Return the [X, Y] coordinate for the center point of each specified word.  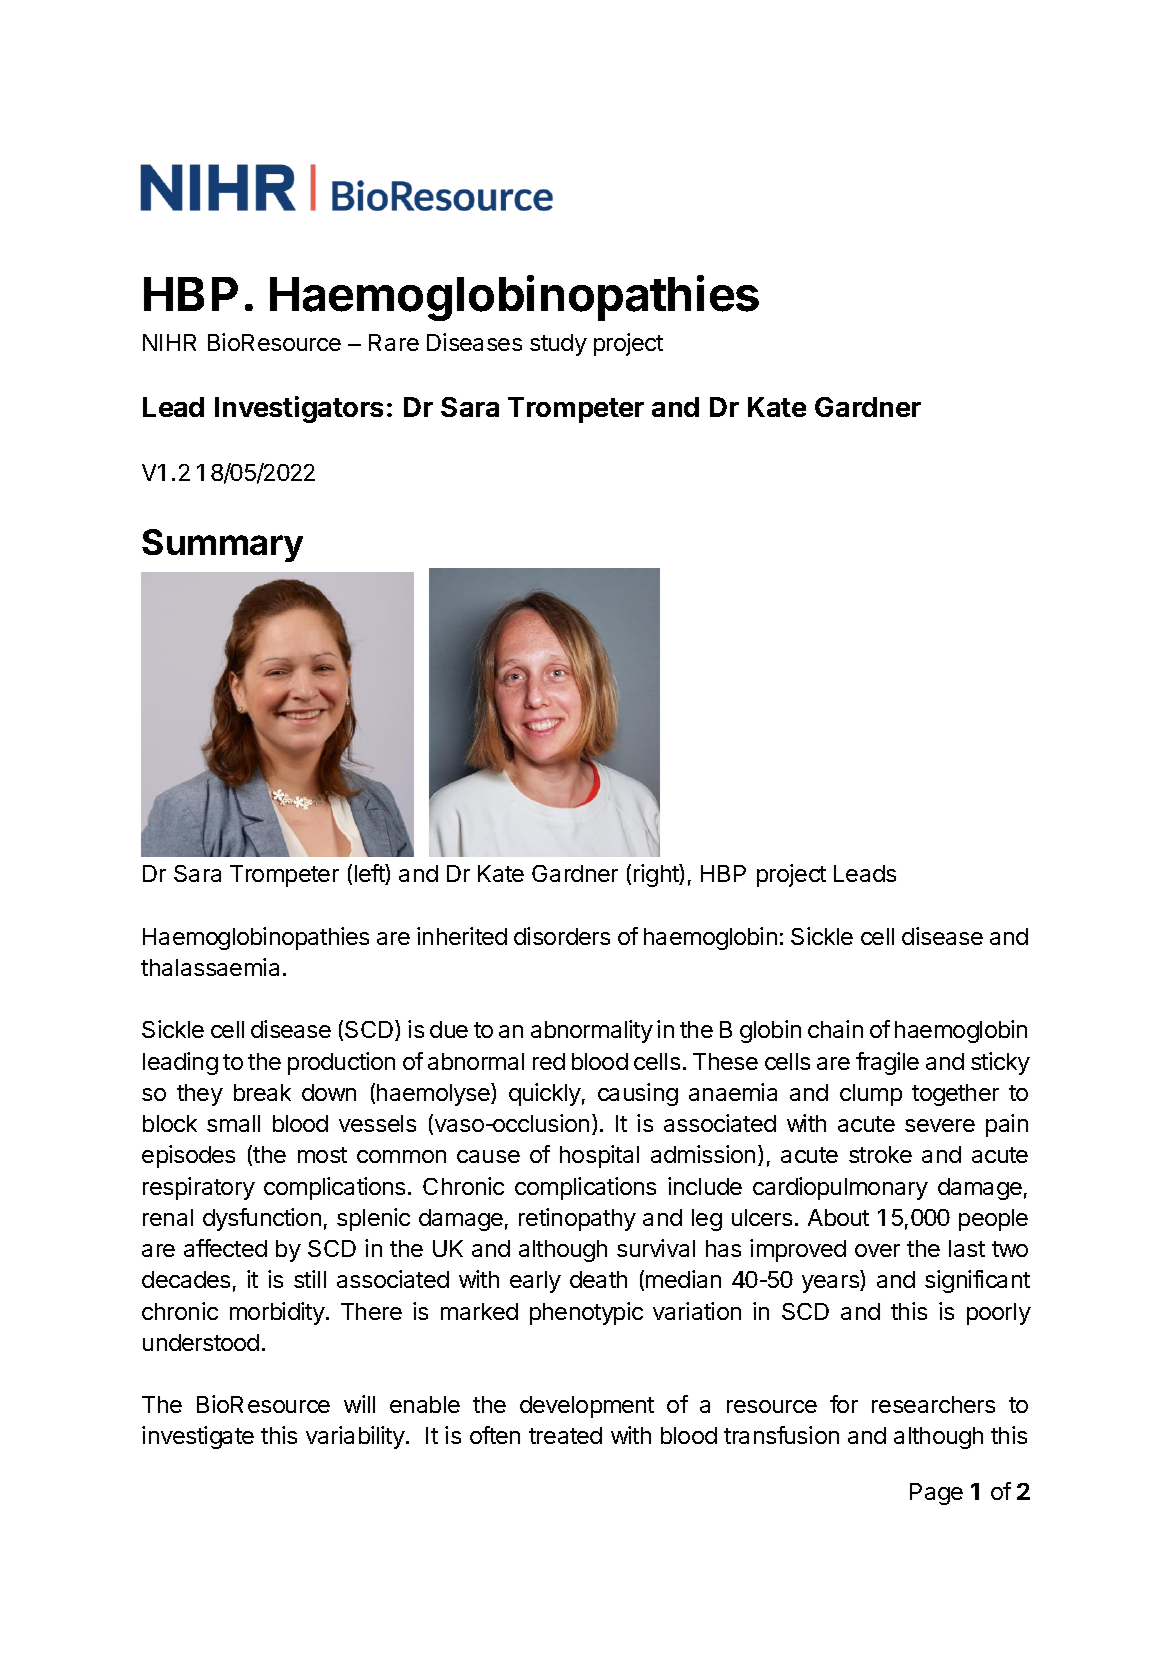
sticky [1000, 1063]
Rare [394, 342]
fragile [887, 1063]
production [341, 1063]
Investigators [299, 409]
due [449, 1029]
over [877, 1250]
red [549, 1061]
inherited [462, 936]
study [558, 345]
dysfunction [262, 1219]
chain [835, 1029]
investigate [198, 1437]
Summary [222, 545]
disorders [562, 936]
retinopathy [577, 1219]
